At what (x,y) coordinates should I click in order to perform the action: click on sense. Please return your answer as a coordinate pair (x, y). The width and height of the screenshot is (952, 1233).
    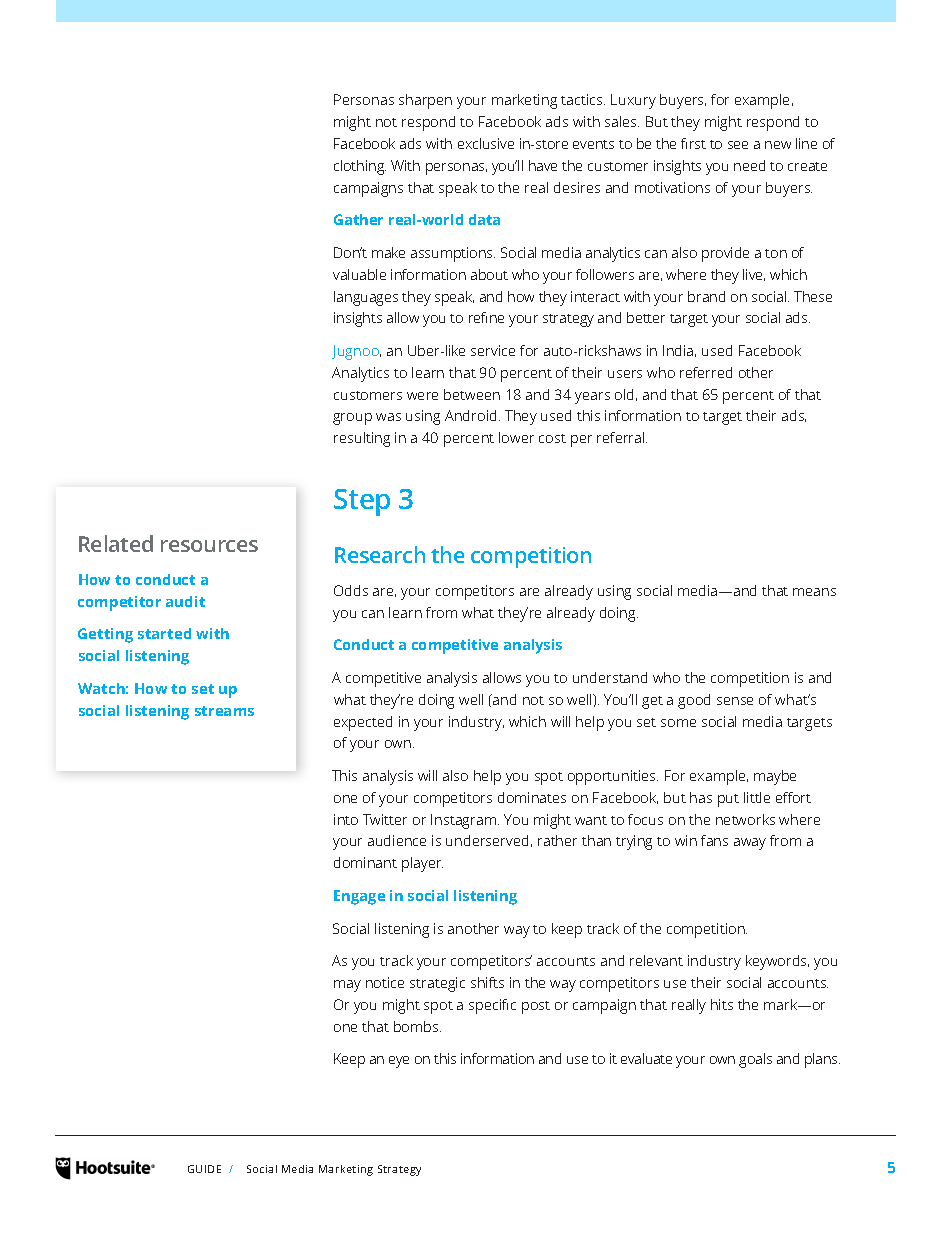
    Looking at the image, I should click on (735, 701).
